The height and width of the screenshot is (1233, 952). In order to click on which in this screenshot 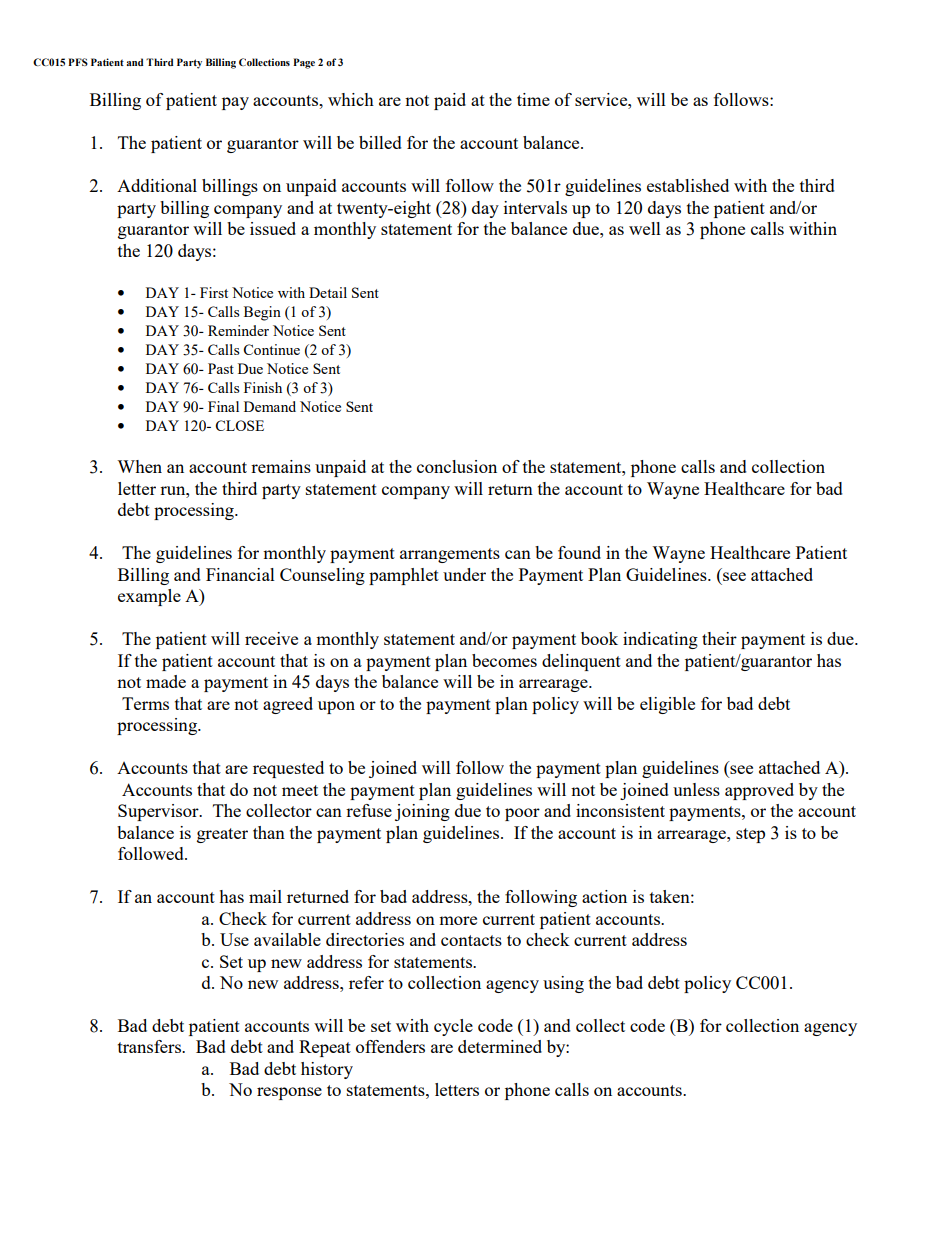, I will do `click(351, 99)`.
